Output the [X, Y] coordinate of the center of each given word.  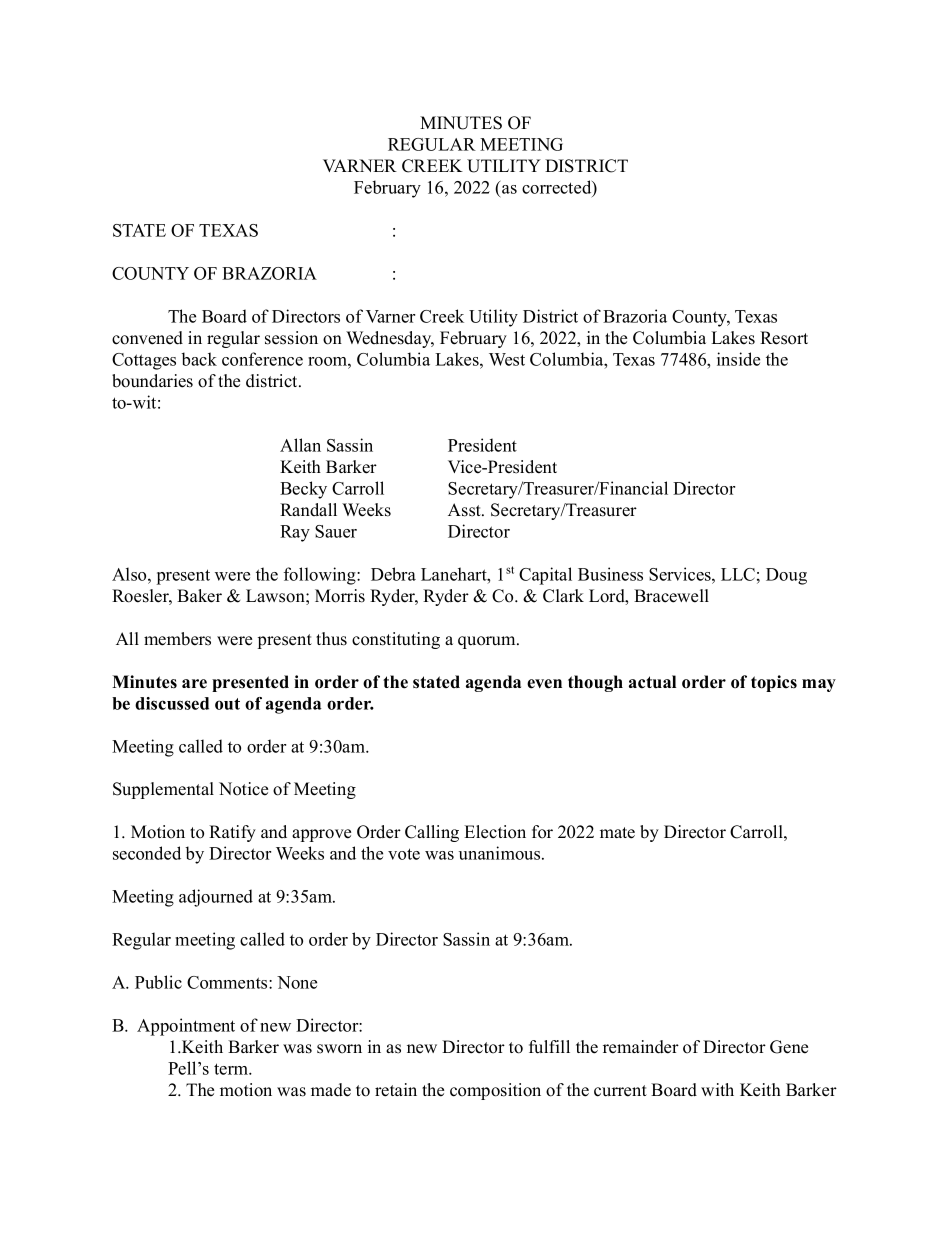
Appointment [186, 1027]
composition [495, 1091]
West [507, 359]
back [199, 359]
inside [738, 359]
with [717, 1089]
